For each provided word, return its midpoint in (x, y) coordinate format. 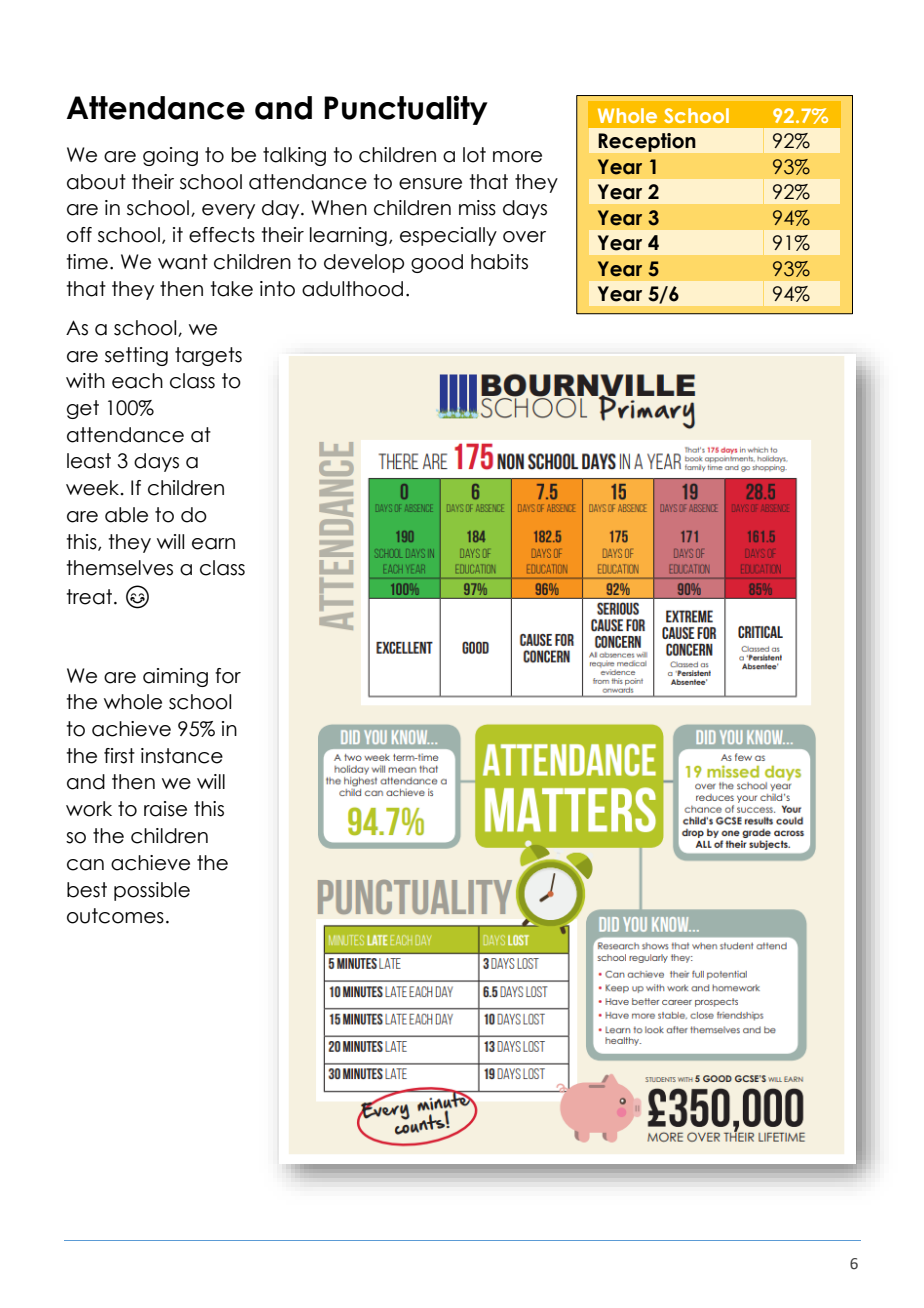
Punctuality (406, 110)
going (170, 156)
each (137, 381)
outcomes (115, 916)
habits (499, 262)
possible (152, 891)
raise (165, 809)
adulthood (352, 289)
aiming (175, 677)
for (228, 676)
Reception (647, 142)
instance (182, 756)
